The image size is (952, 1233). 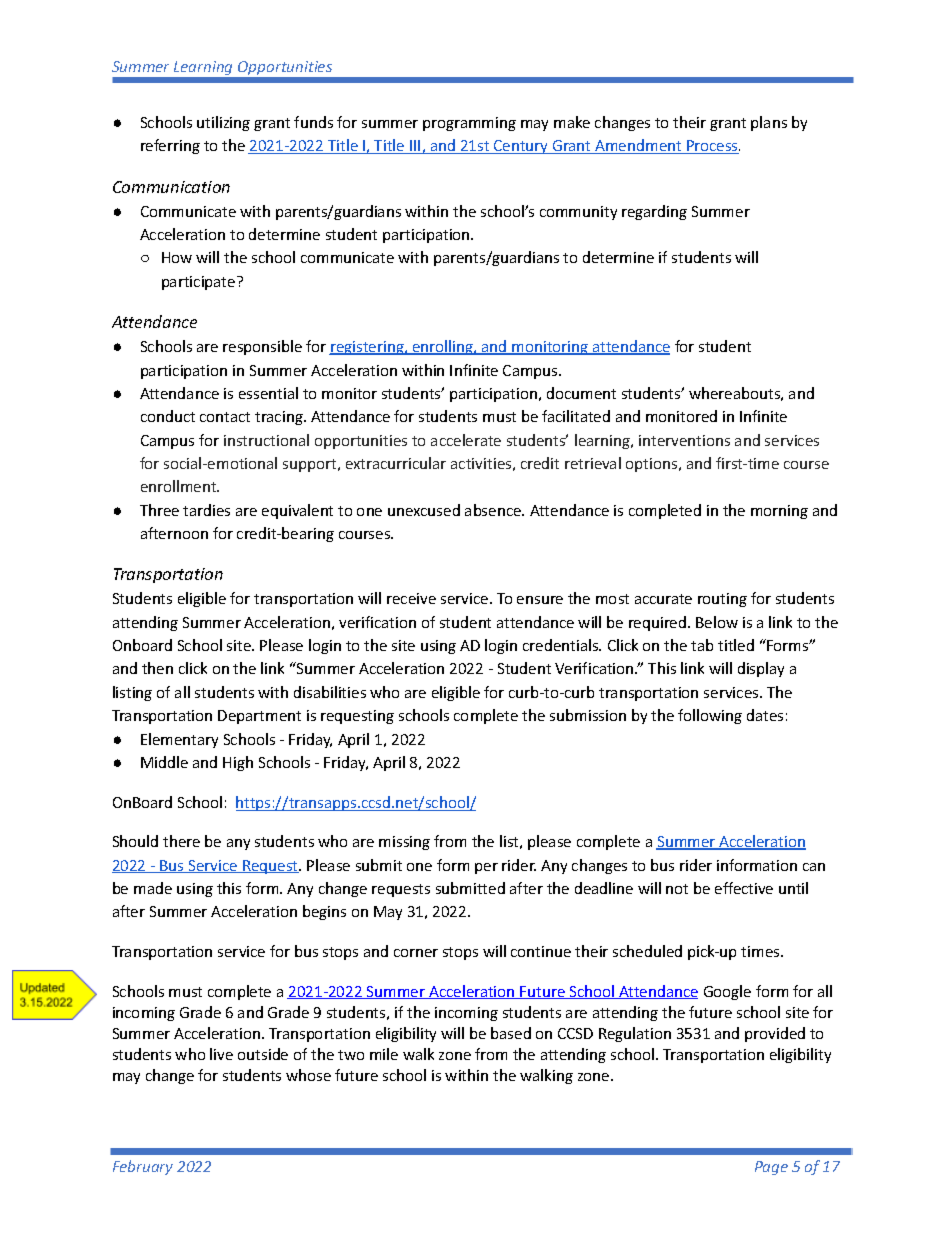 I want to click on February, so click(x=143, y=1167).
